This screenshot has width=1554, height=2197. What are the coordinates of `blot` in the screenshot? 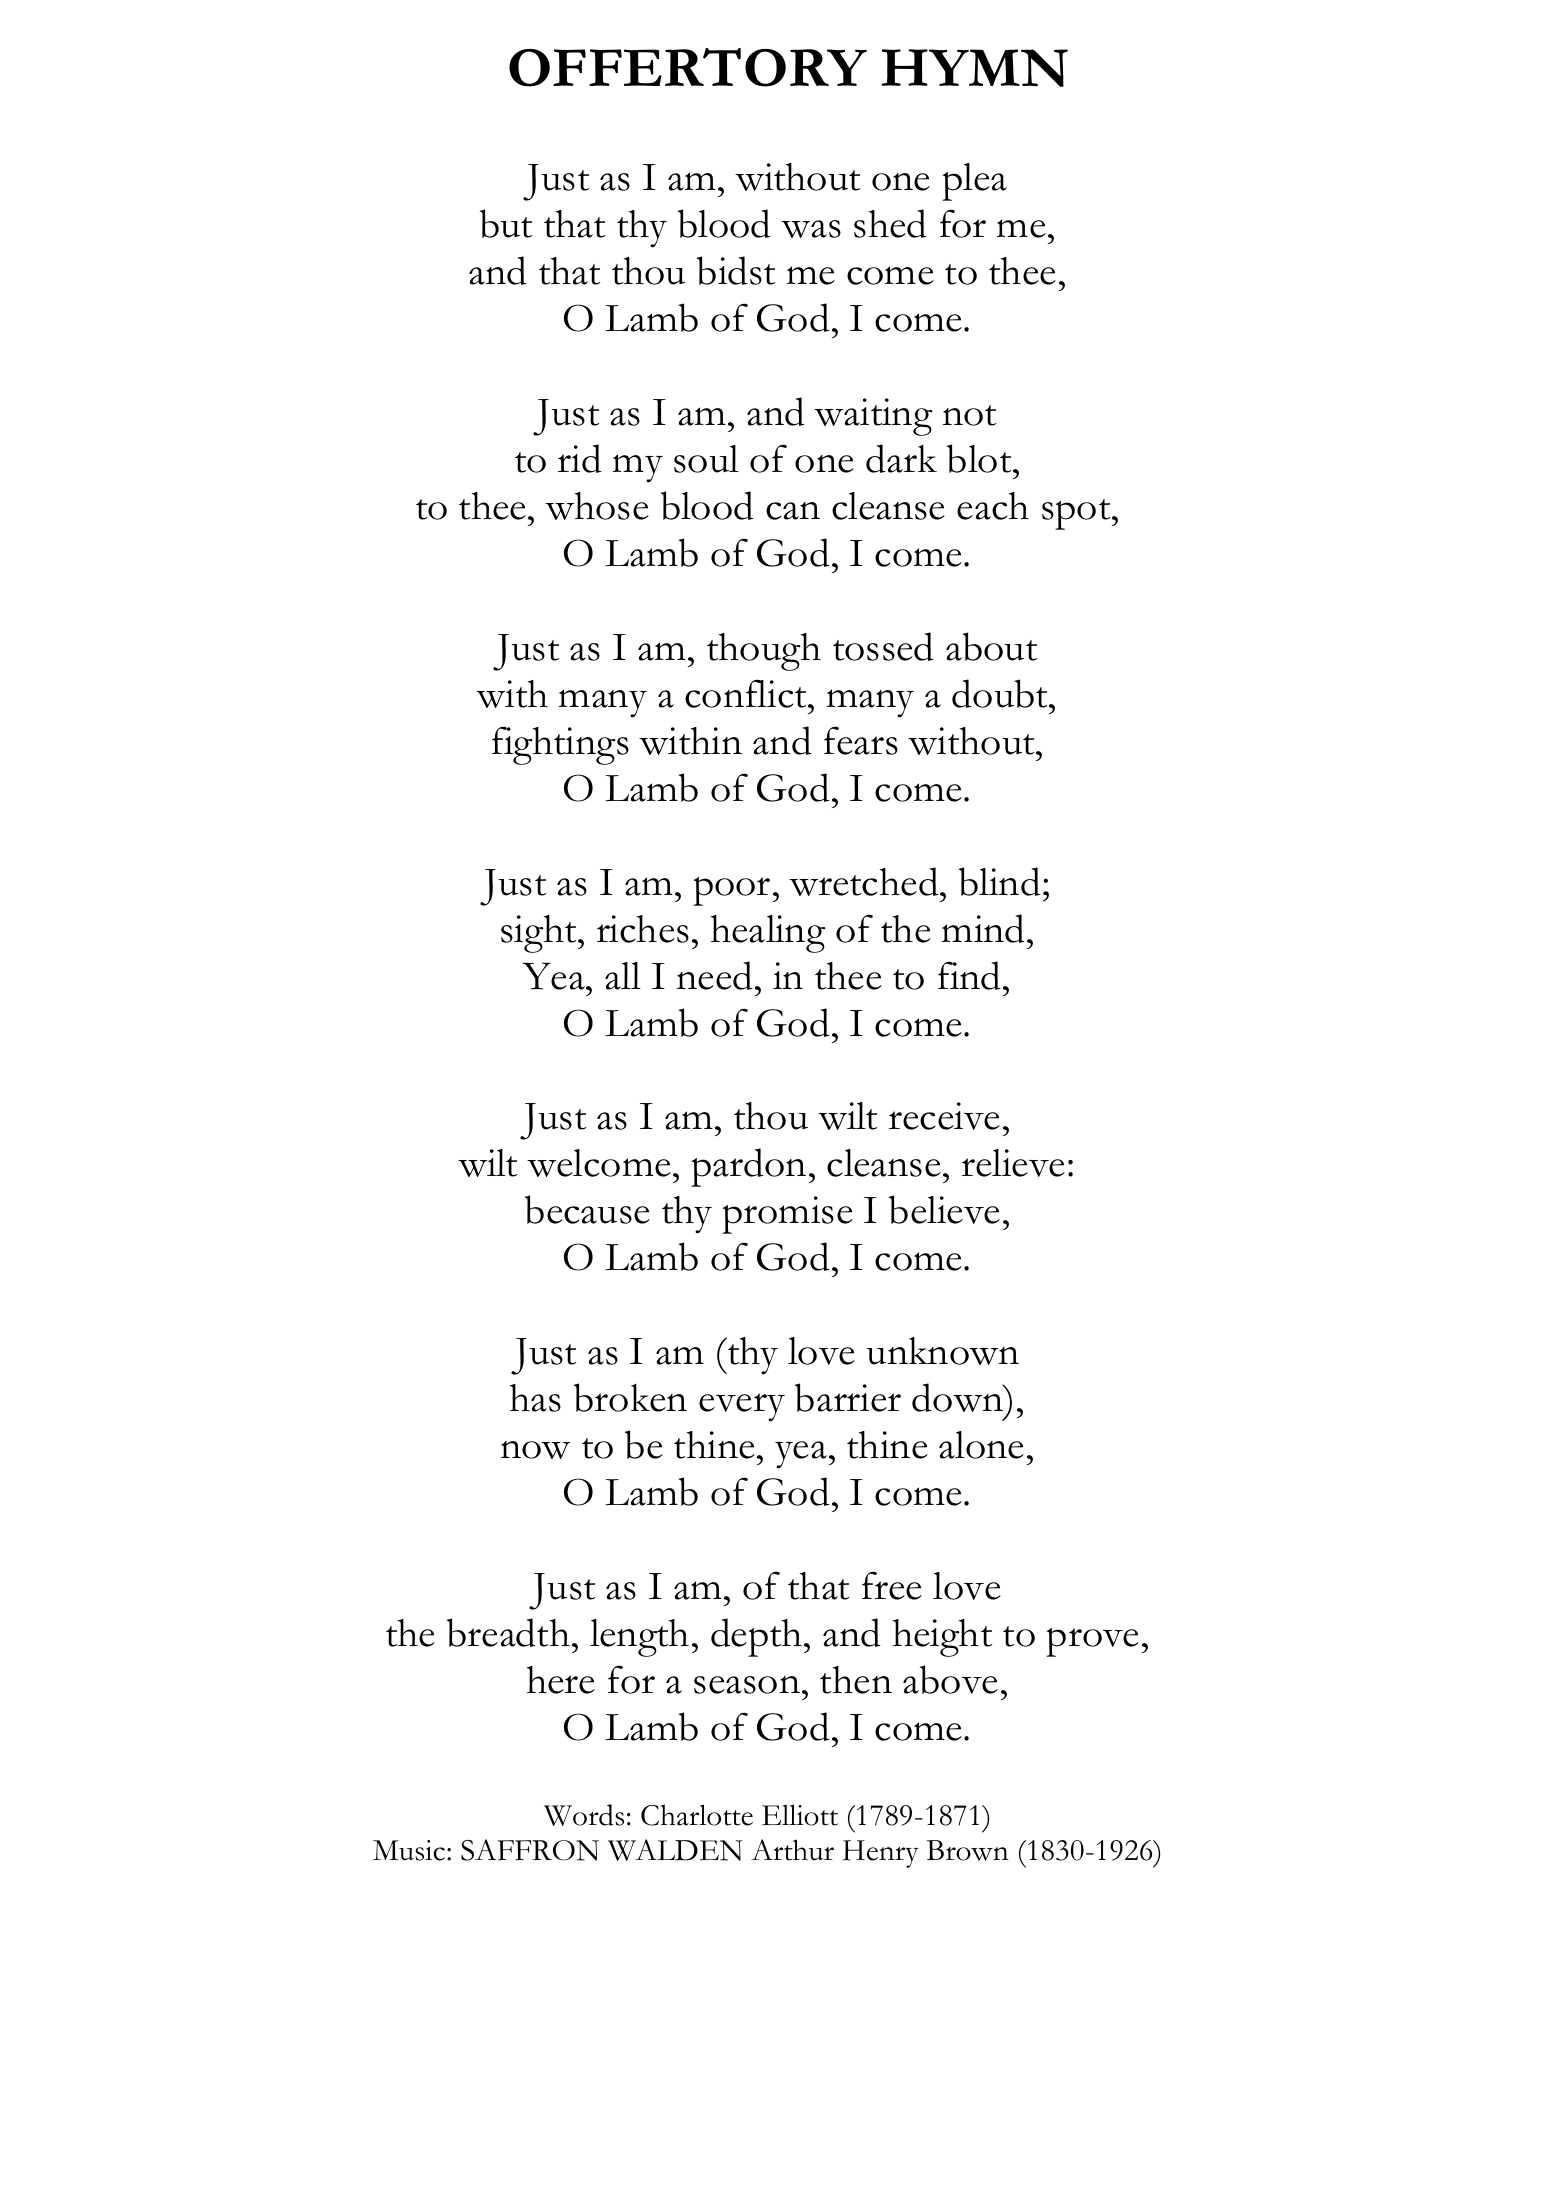 It's located at (980, 458).
